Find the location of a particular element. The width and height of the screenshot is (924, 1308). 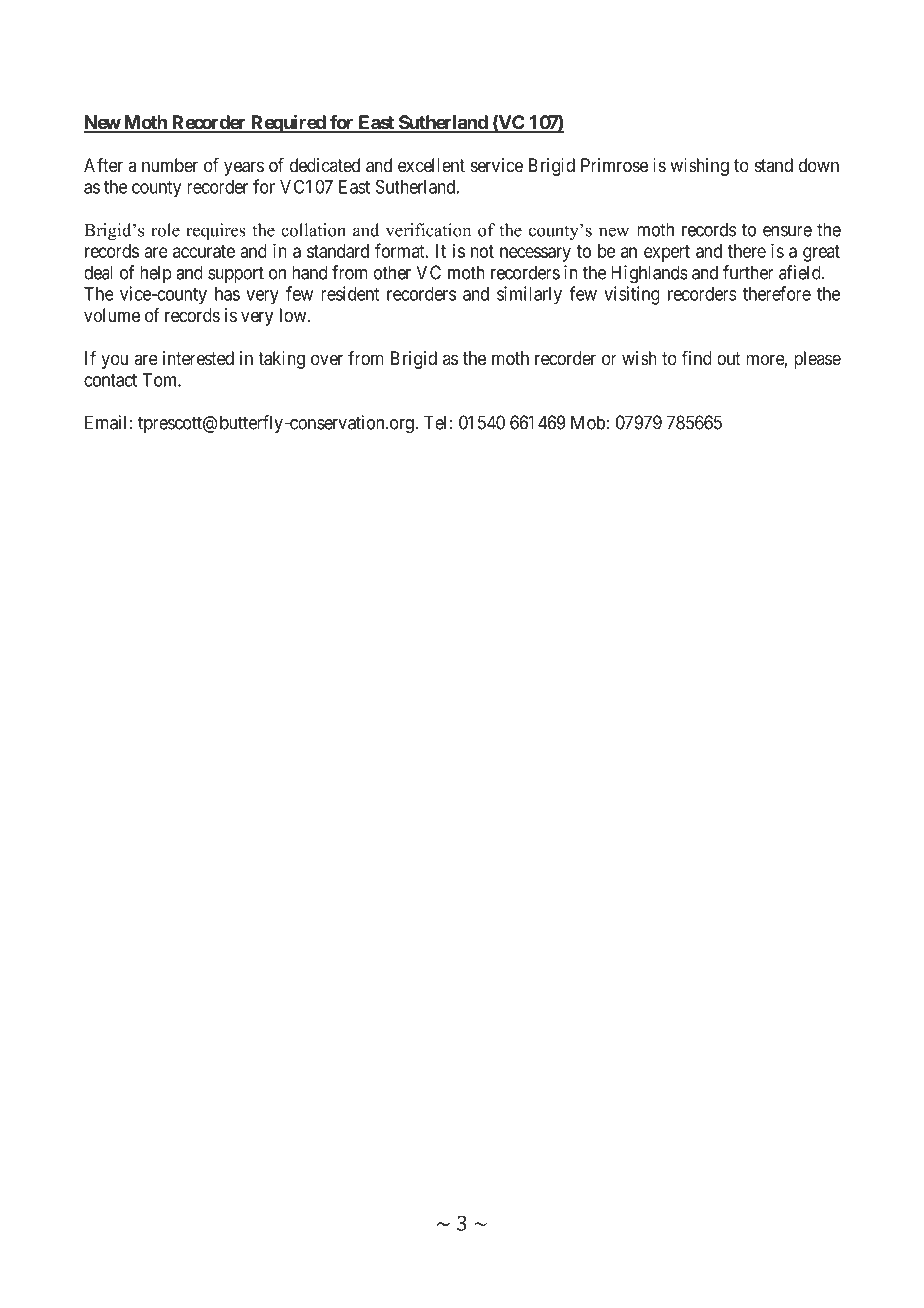

down is located at coordinates (819, 165).
